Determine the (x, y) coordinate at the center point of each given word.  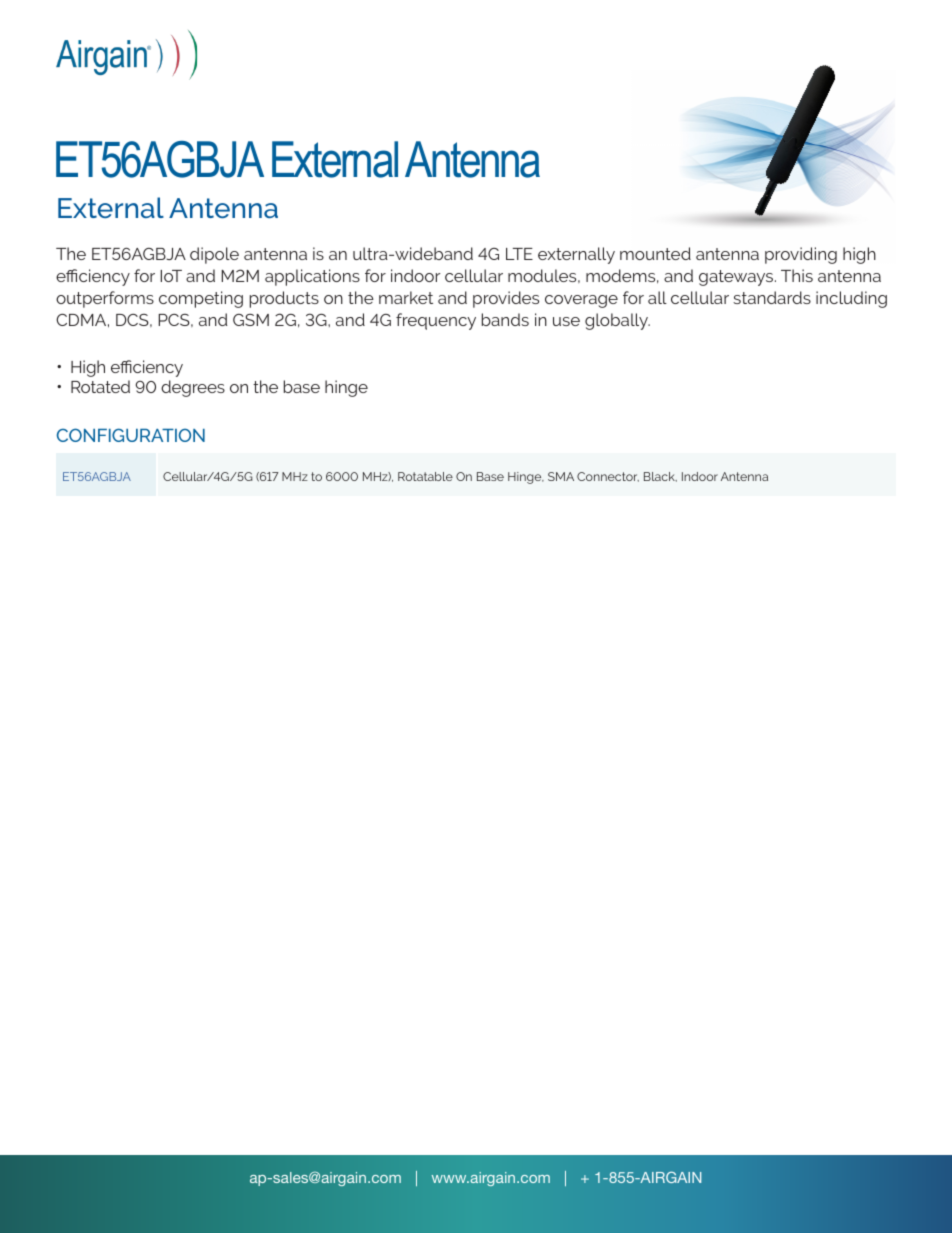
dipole (214, 255)
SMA (561, 476)
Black (660, 477)
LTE (519, 254)
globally (617, 321)
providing (801, 255)
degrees (193, 388)
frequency (436, 321)
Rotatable (425, 476)
